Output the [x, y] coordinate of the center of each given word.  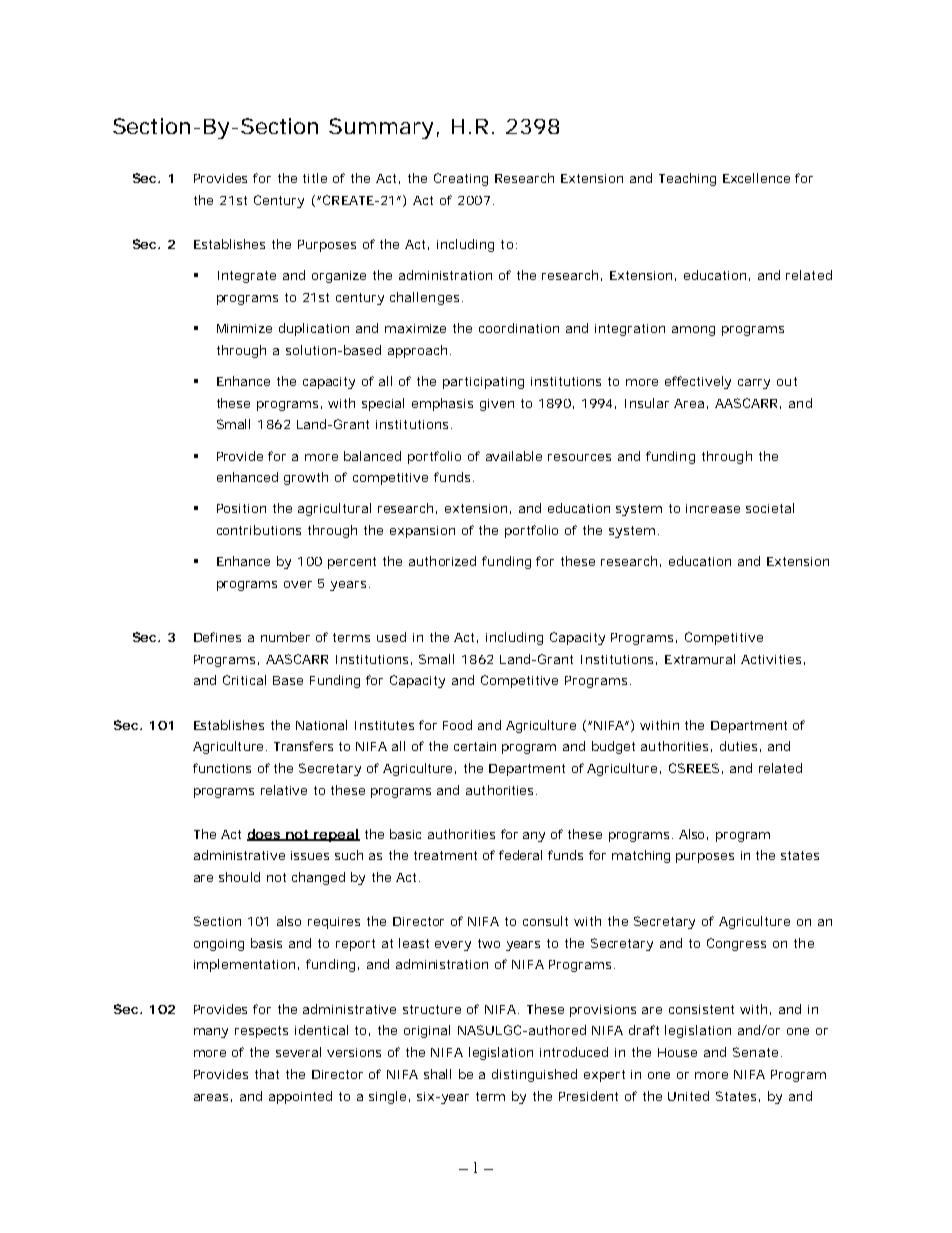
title [315, 178]
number [285, 637]
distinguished [534, 1075]
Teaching [687, 179]
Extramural [700, 659]
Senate [755, 1052]
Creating [461, 179]
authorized [442, 561]
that [267, 1074]
